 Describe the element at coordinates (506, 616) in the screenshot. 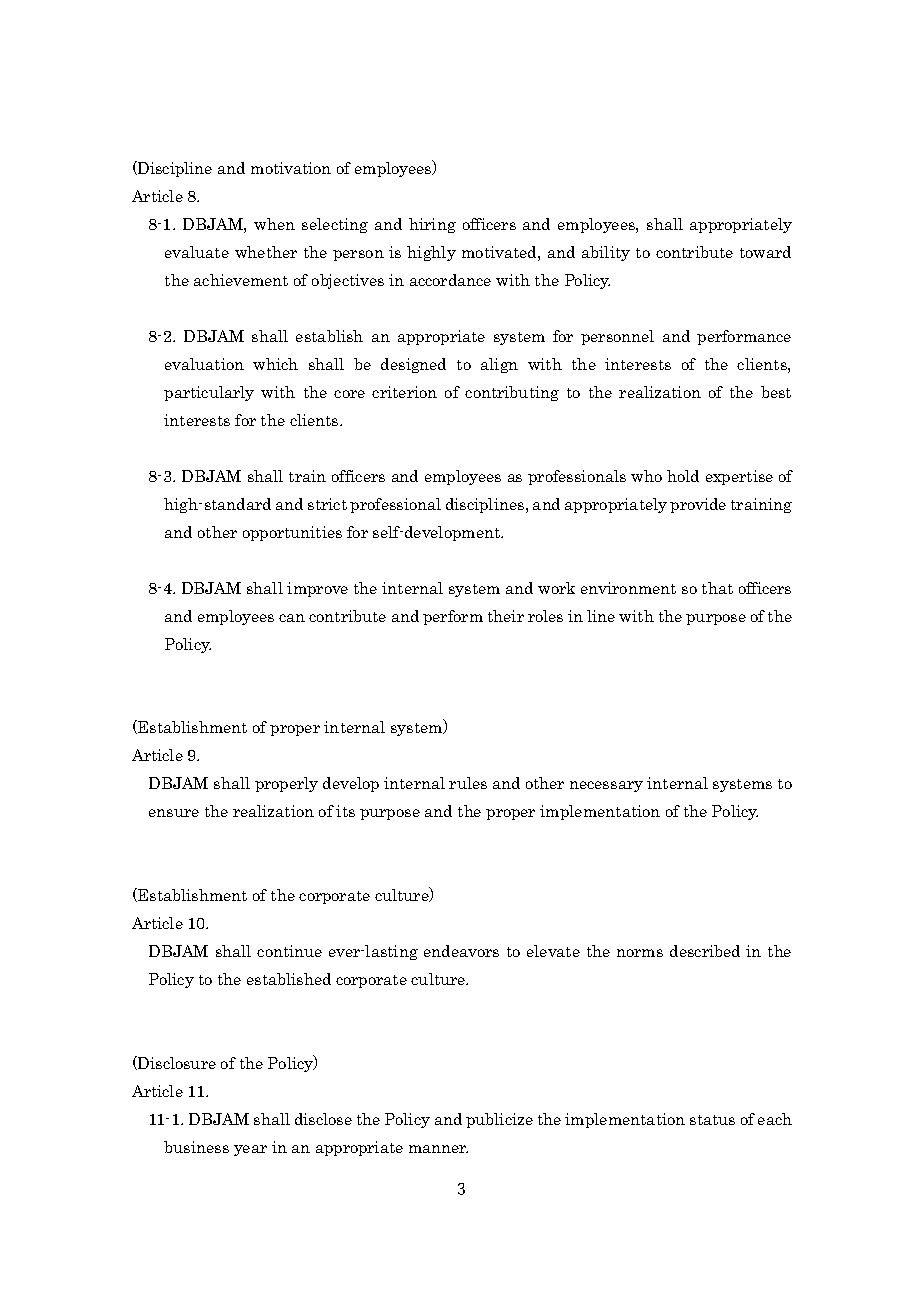

I see `their` at that location.
